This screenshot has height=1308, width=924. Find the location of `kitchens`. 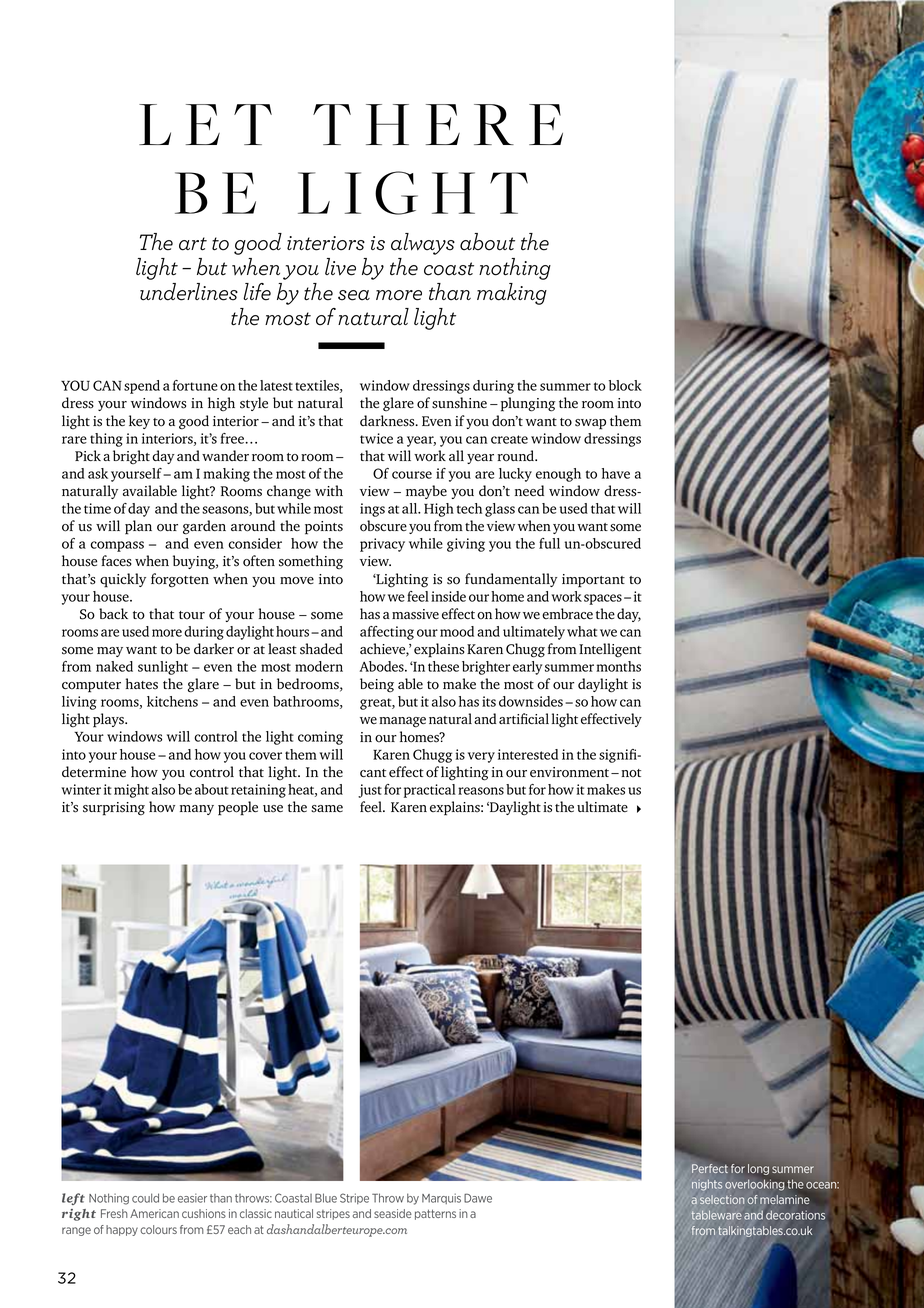

kitchens is located at coordinates (172, 701).
